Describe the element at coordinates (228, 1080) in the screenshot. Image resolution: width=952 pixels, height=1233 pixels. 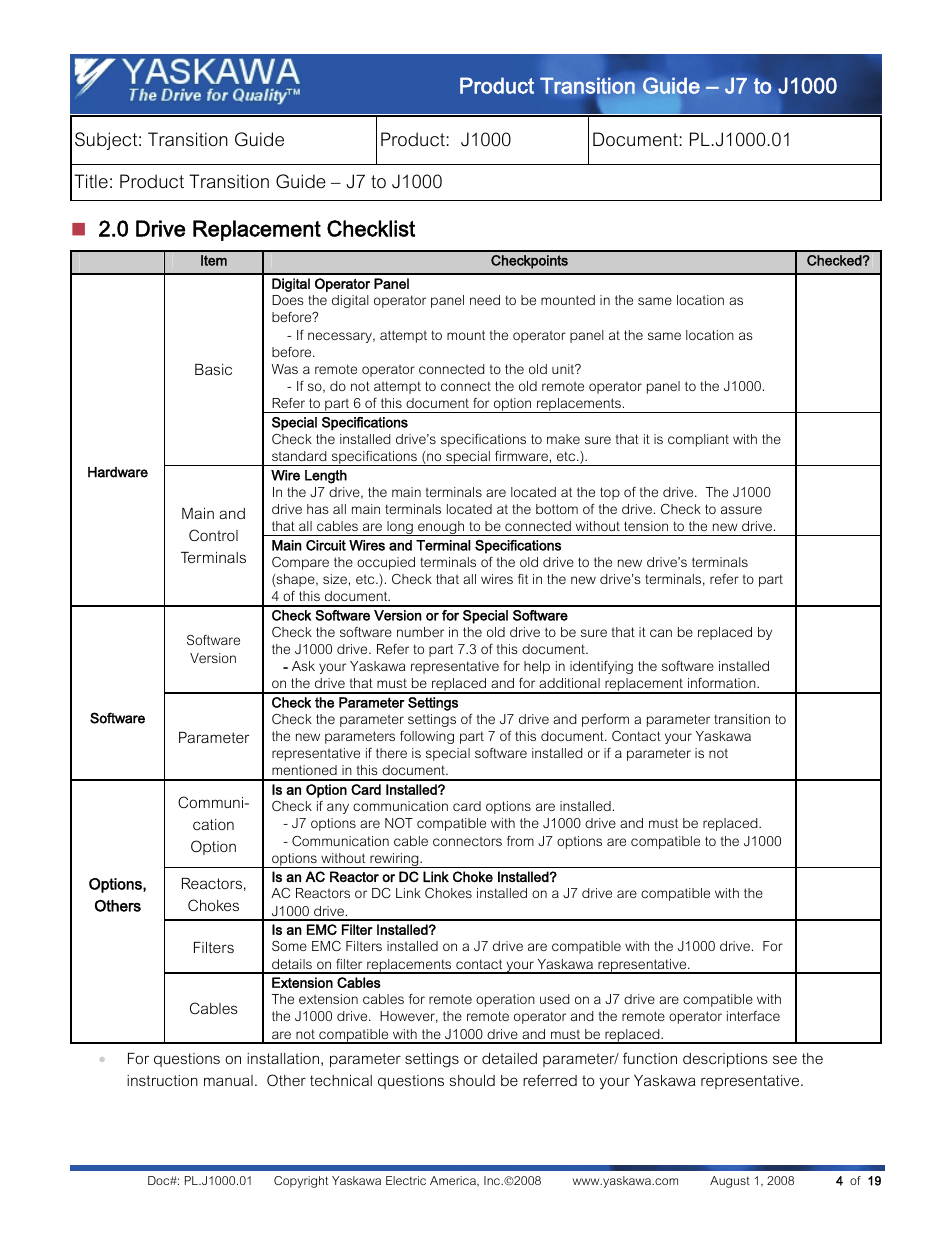
I see `manual` at that location.
